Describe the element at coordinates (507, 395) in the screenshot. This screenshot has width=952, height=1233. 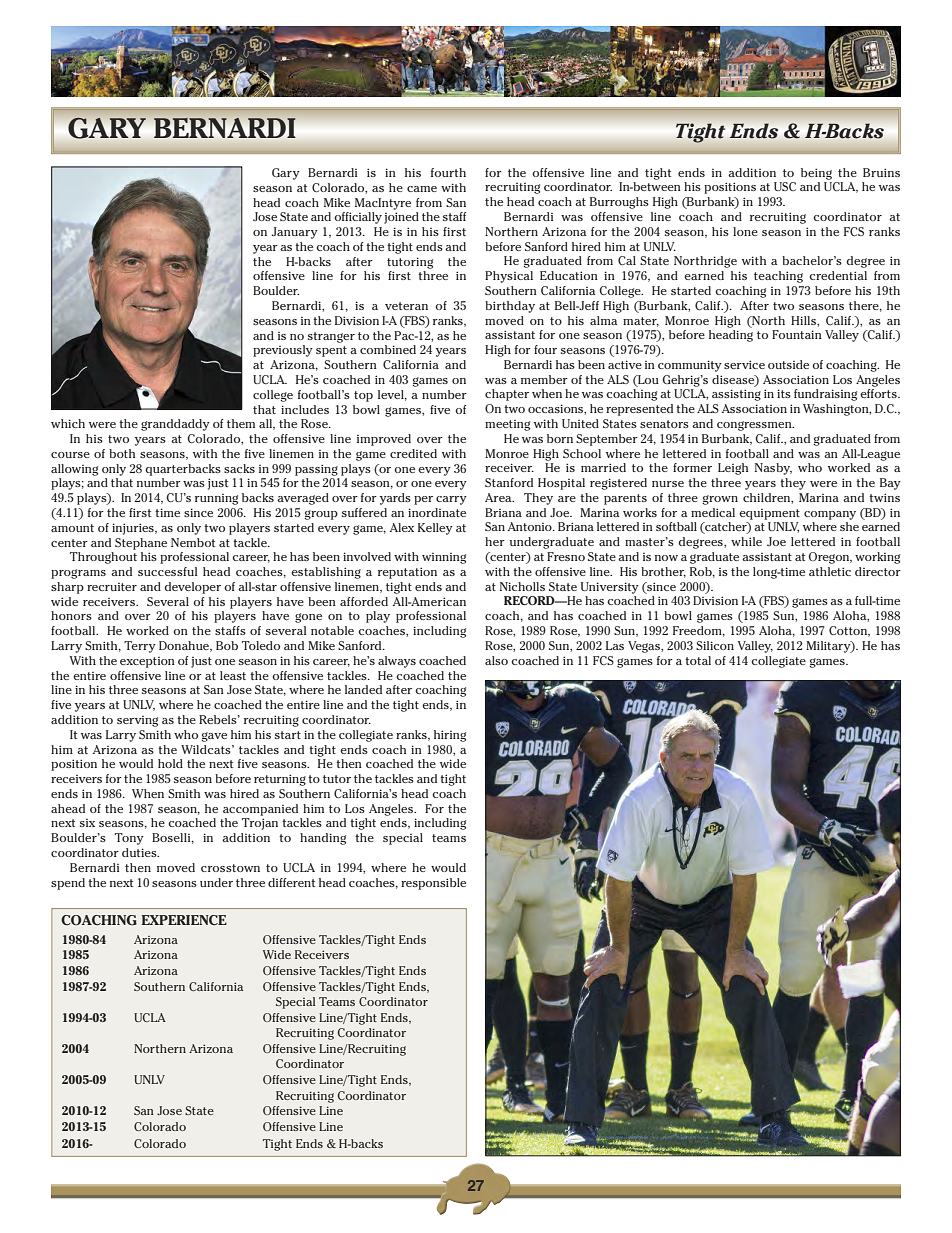
I see `chapter` at that location.
